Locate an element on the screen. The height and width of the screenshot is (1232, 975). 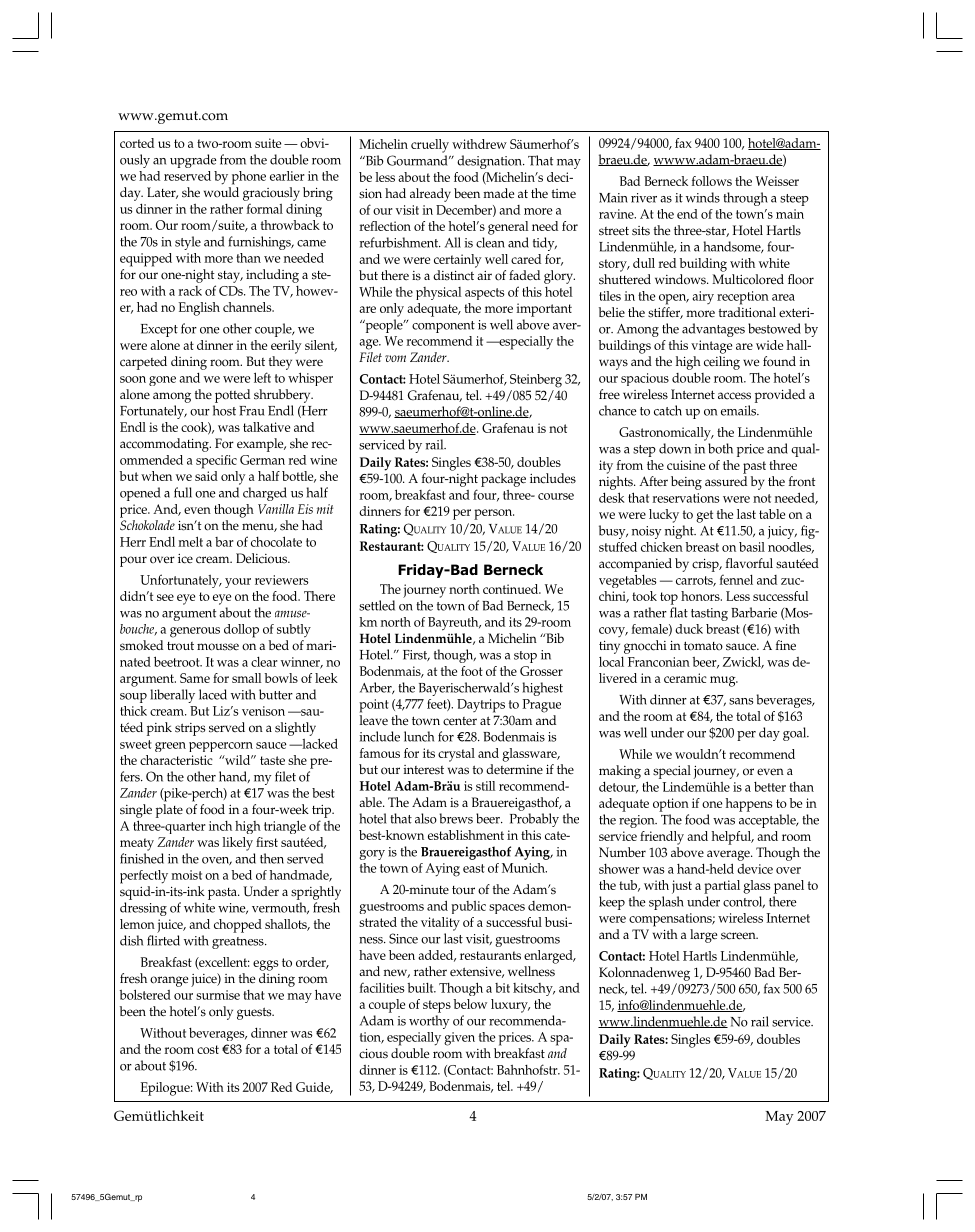
splash is located at coordinates (666, 903).
